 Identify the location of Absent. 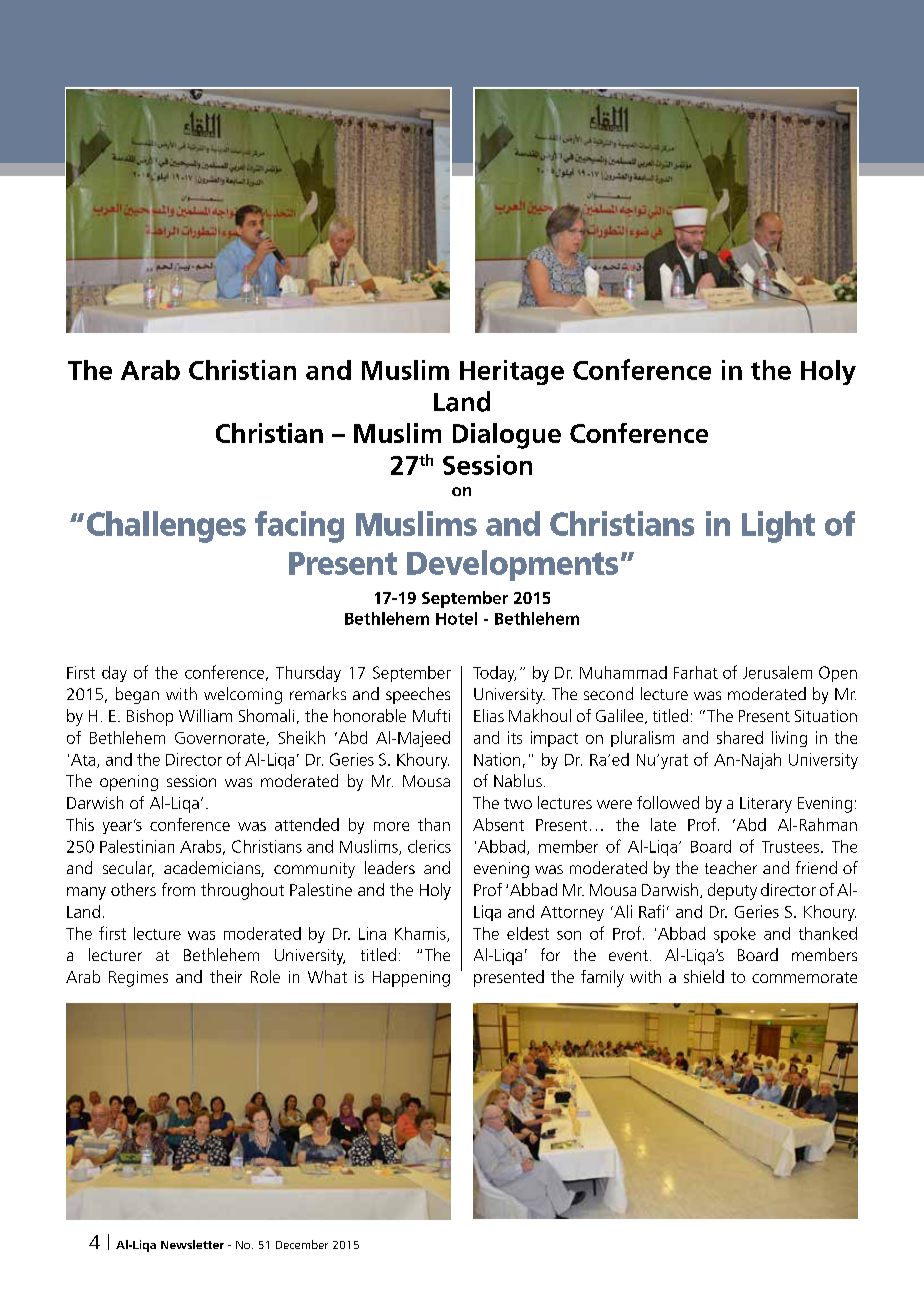
(498, 824).
